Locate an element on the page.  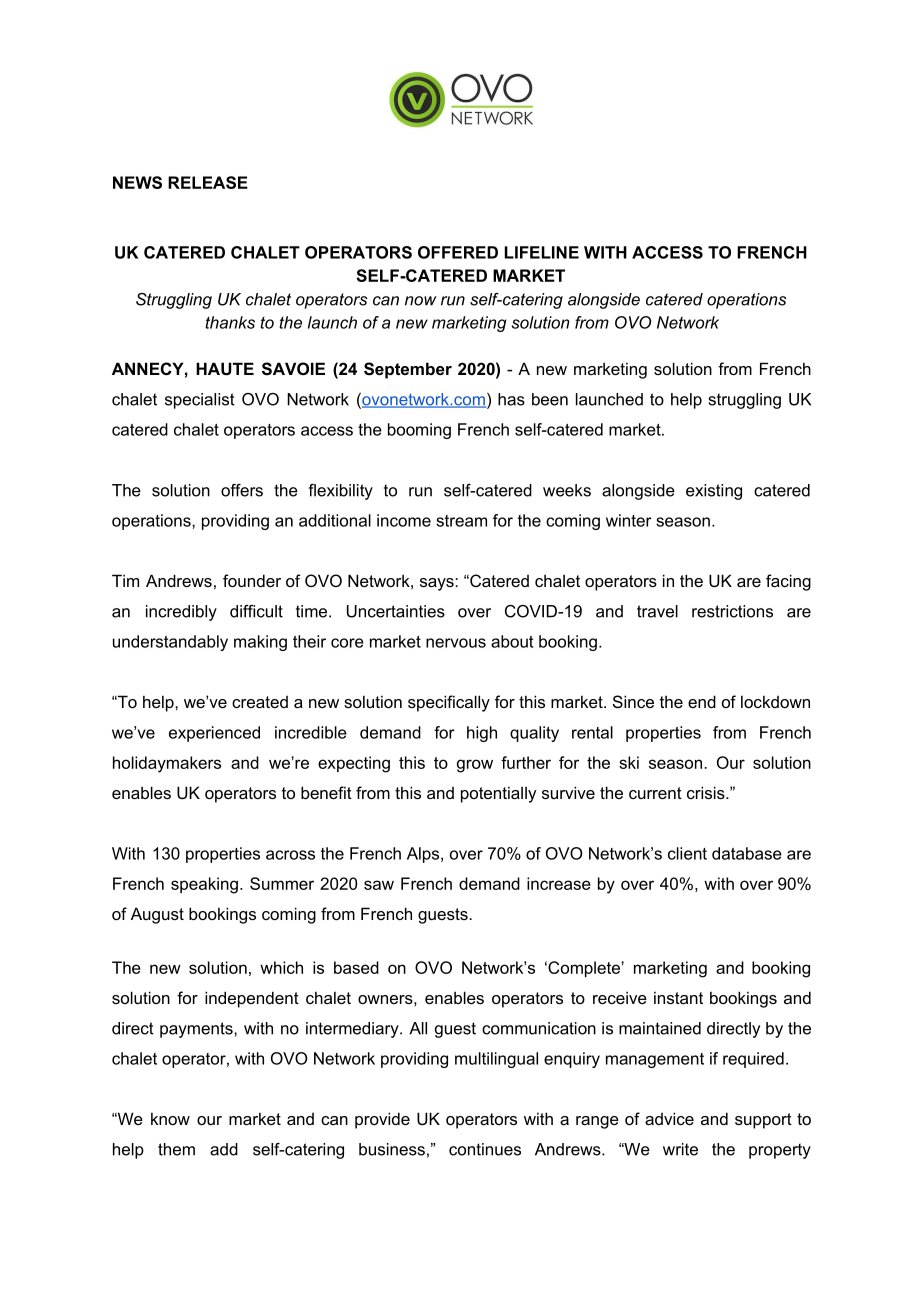
potentially is located at coordinates (498, 795).
